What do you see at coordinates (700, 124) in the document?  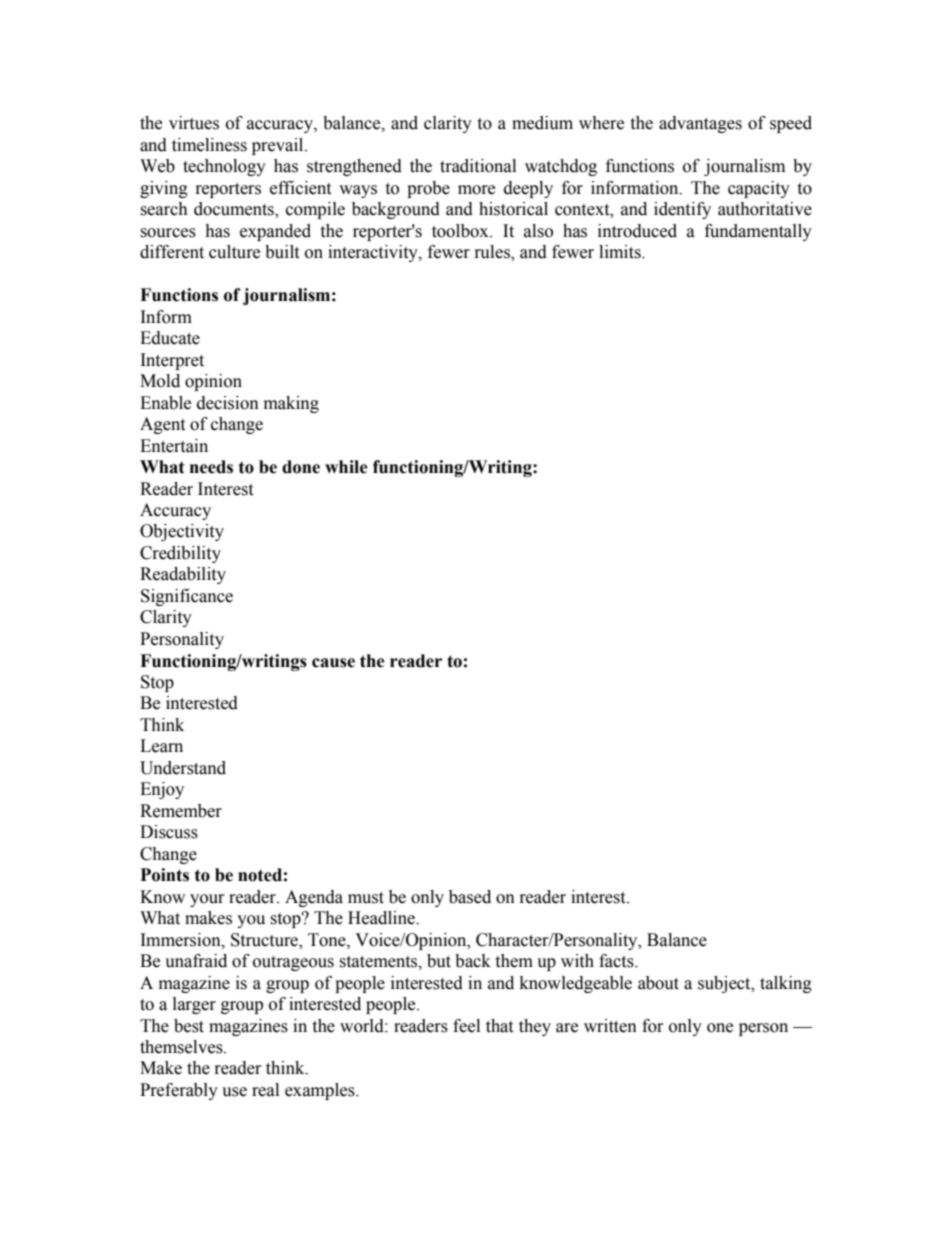 I see `advantages` at bounding box center [700, 124].
